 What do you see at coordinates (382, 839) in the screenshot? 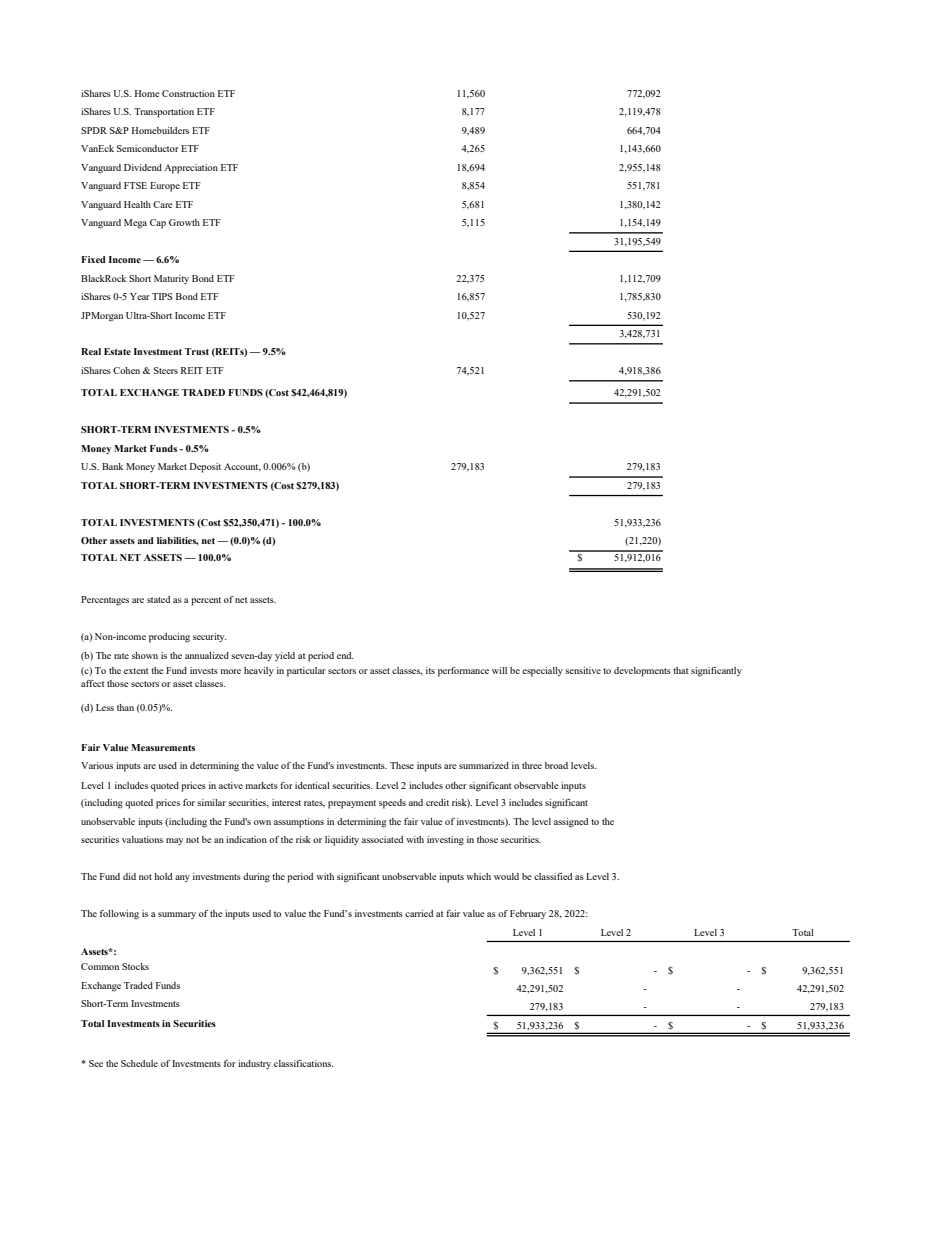
I see `associated` at bounding box center [382, 839].
